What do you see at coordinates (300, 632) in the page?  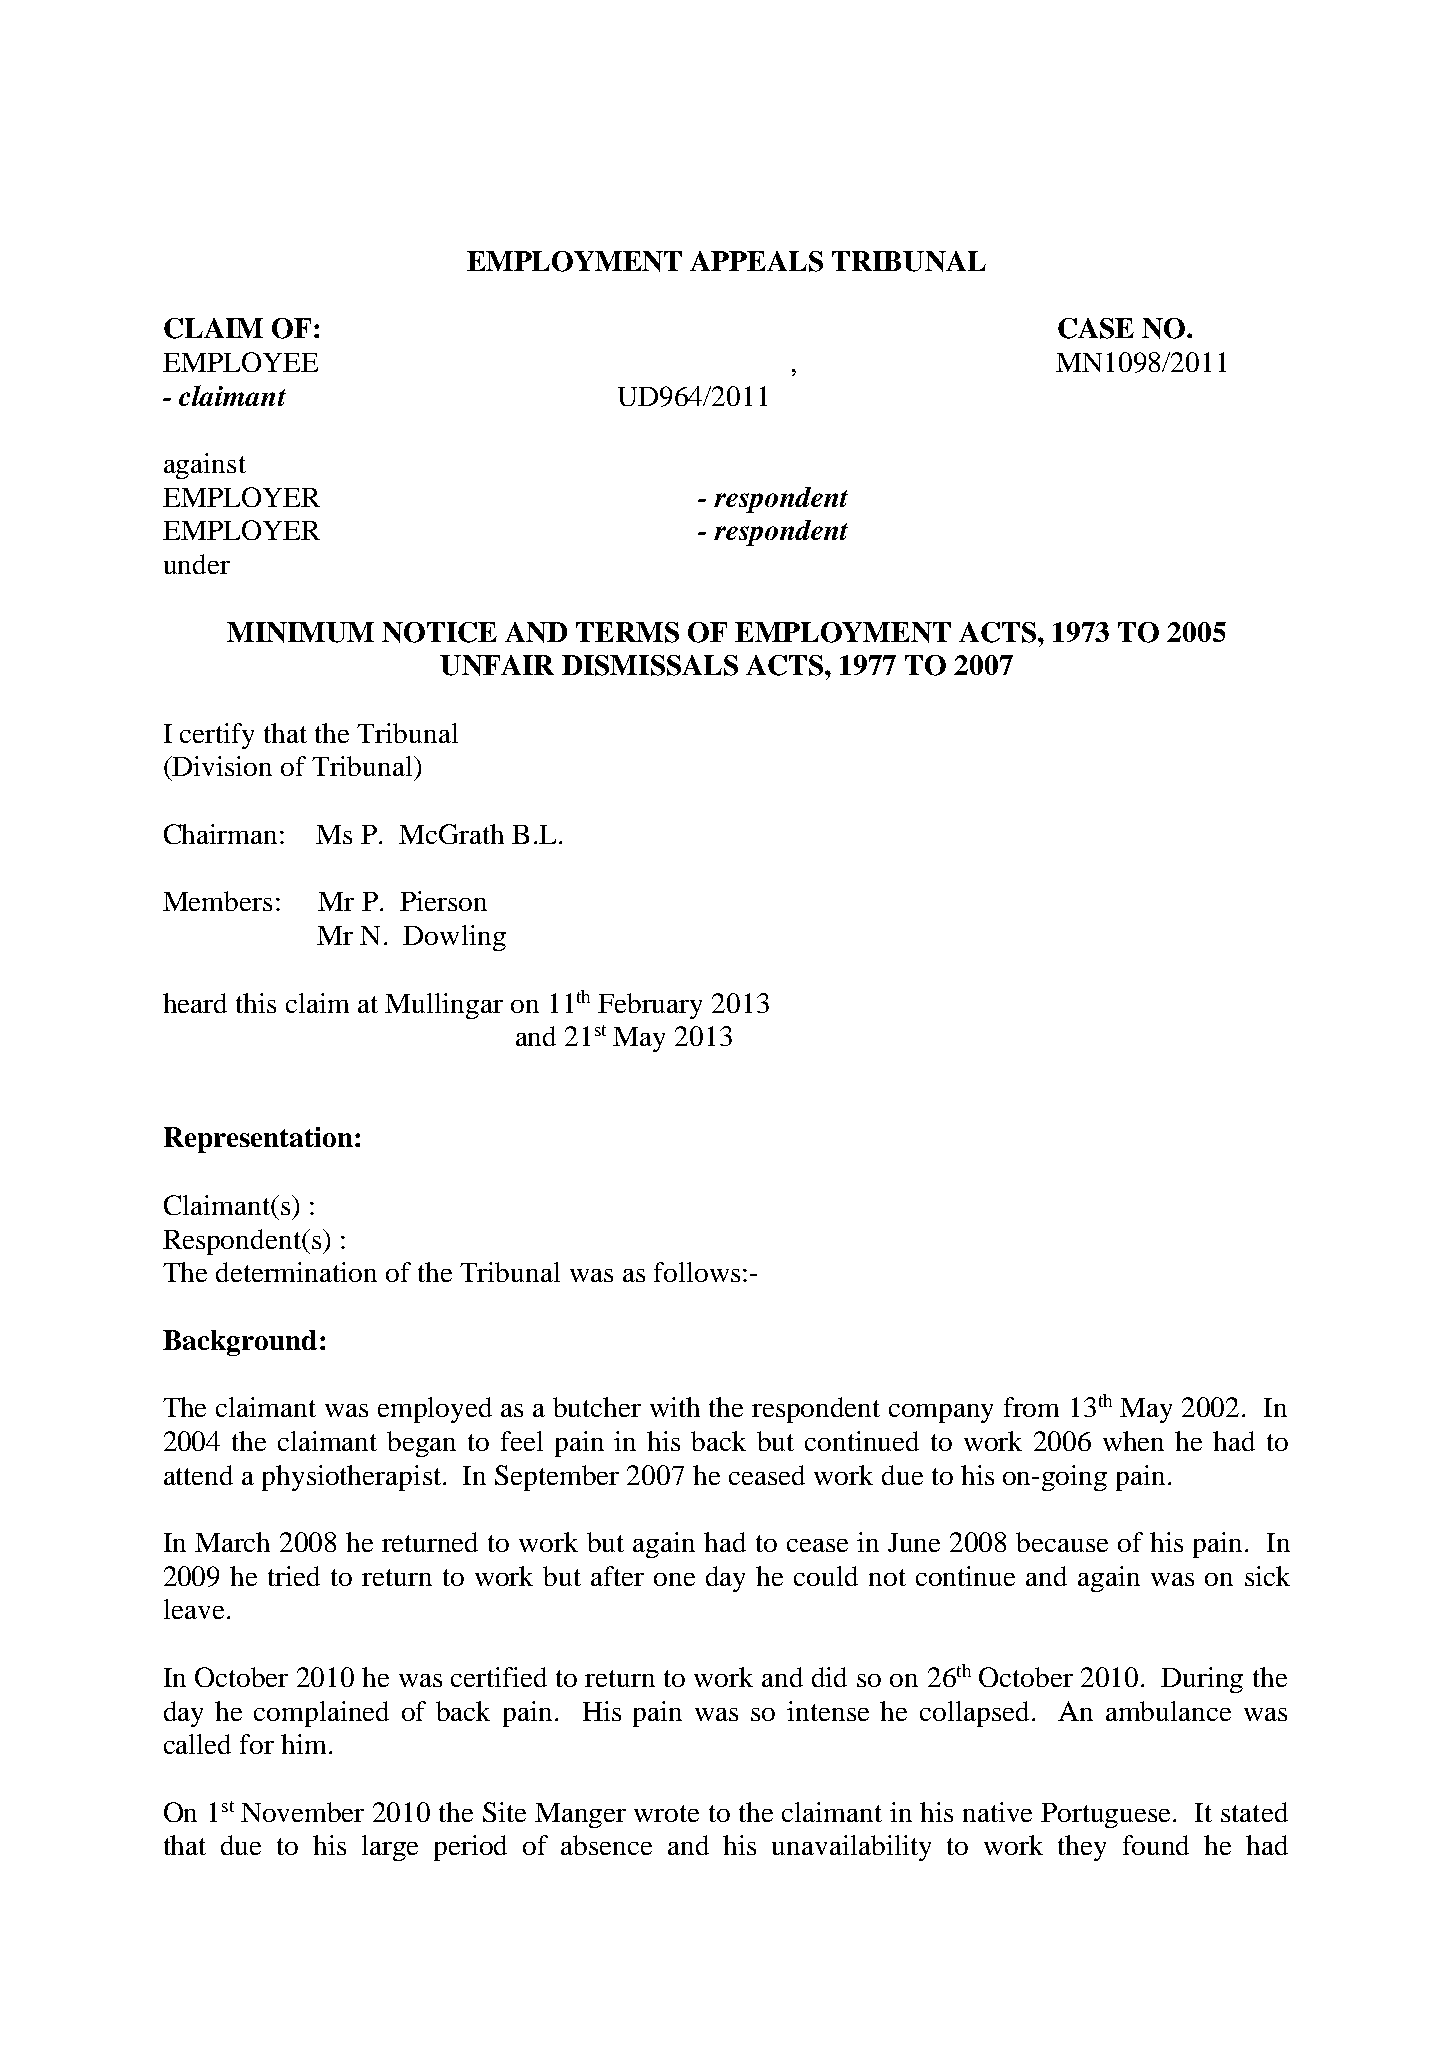 I see `MINIMUM` at bounding box center [300, 632].
